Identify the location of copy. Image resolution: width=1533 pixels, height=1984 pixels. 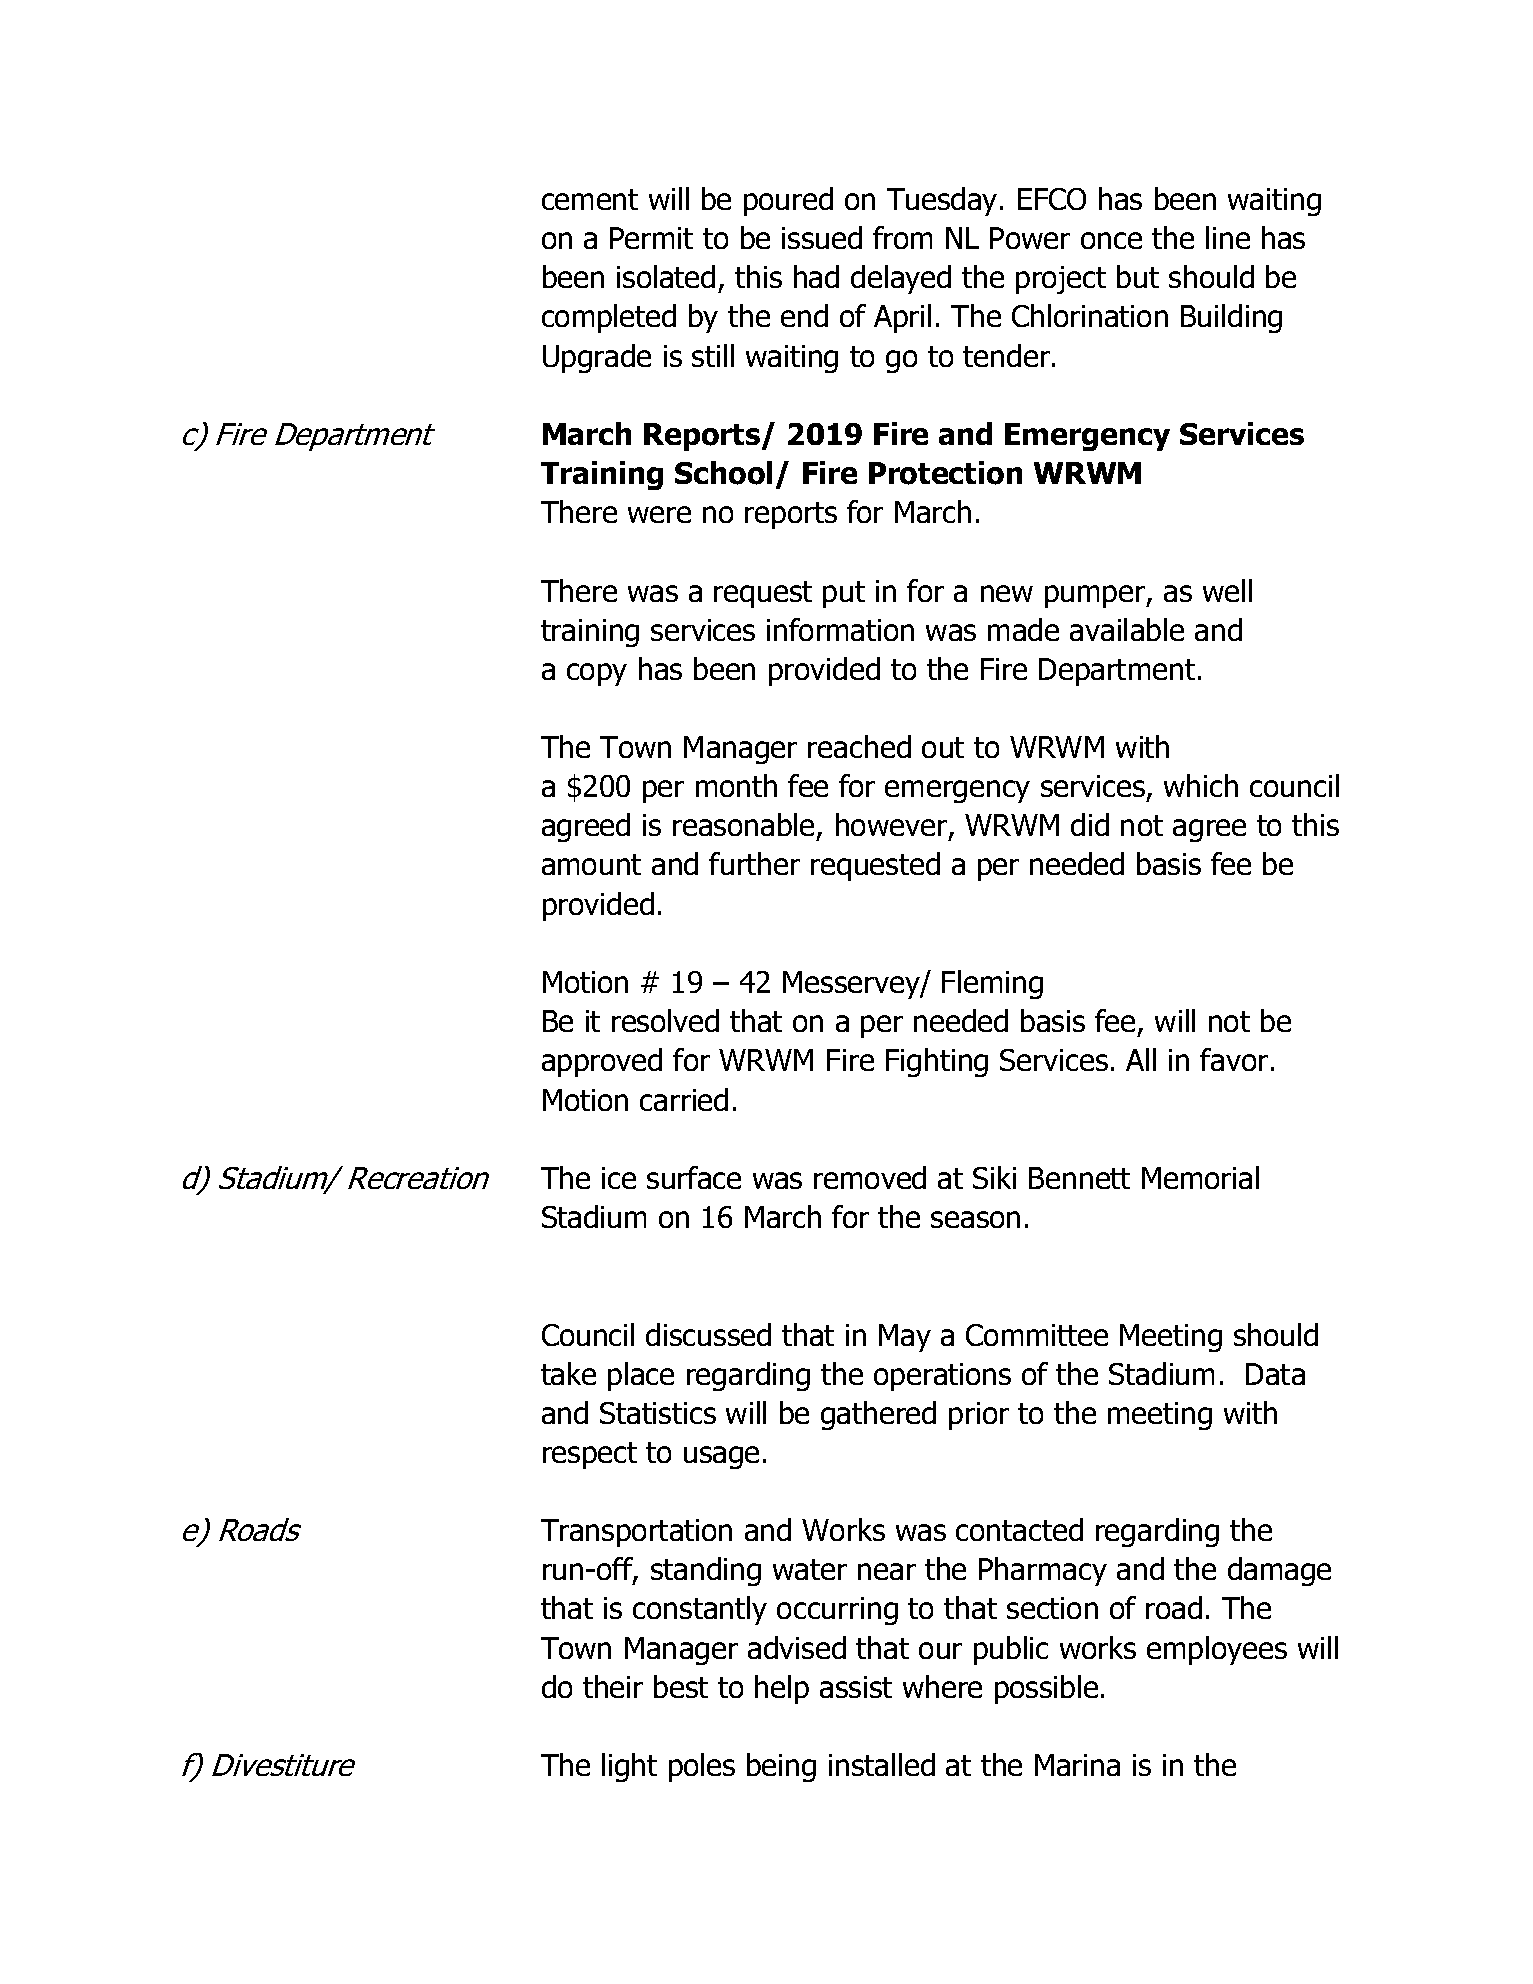
(597, 674).
